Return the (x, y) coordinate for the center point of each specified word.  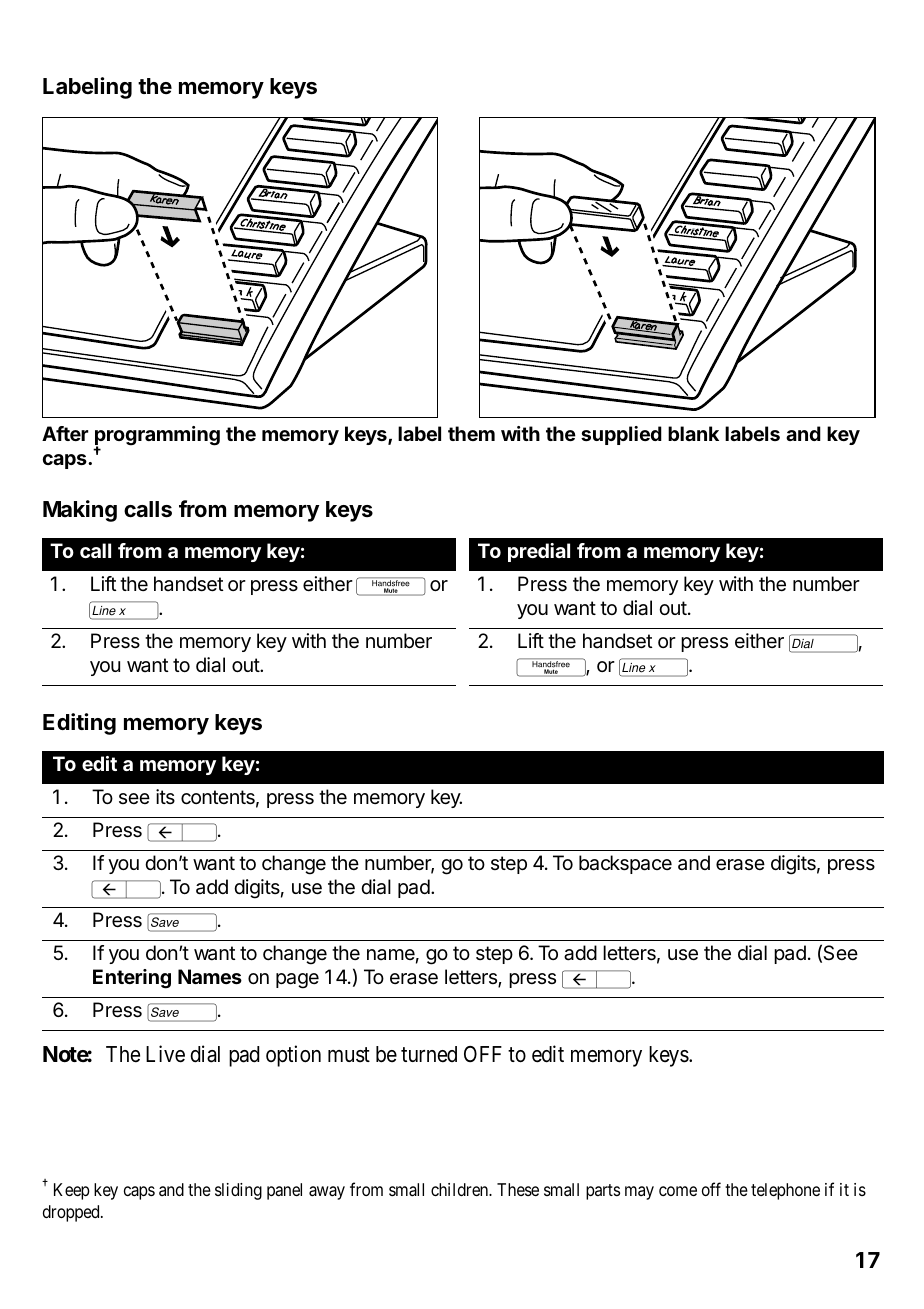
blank (693, 433)
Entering (132, 979)
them (471, 433)
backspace (625, 864)
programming (157, 437)
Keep (72, 1191)
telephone (785, 1191)
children (461, 1189)
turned (429, 1054)
